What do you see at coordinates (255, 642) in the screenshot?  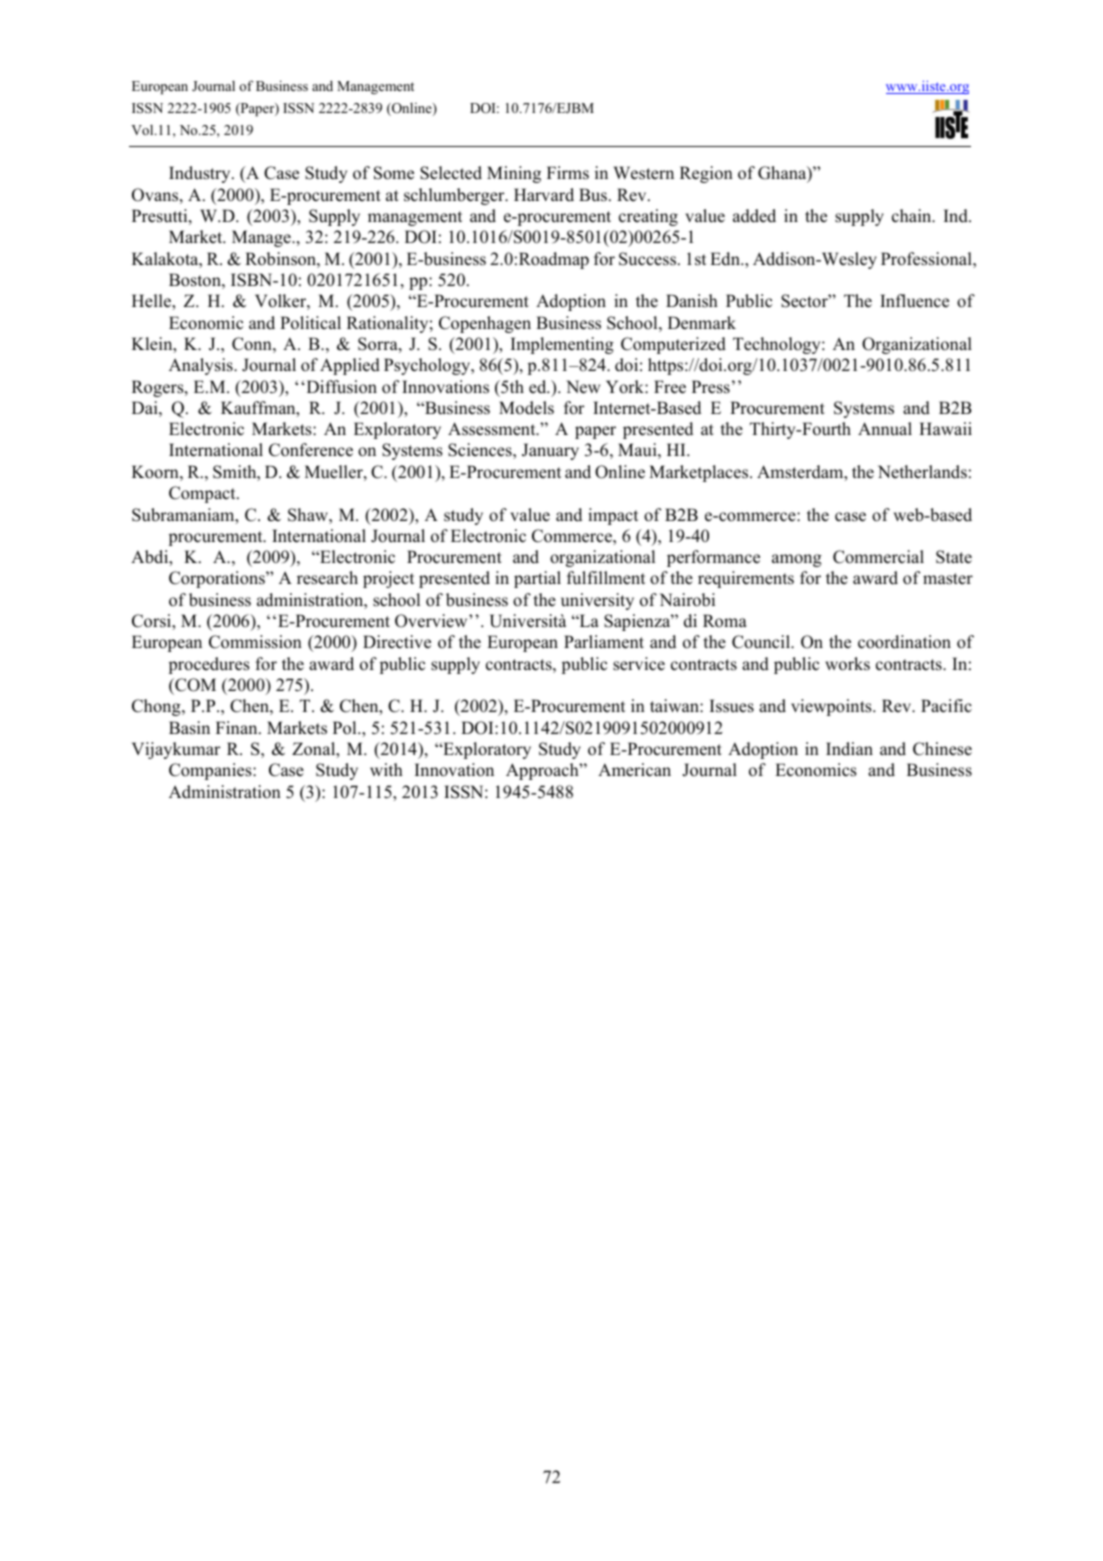 I see `Commission` at bounding box center [255, 642].
